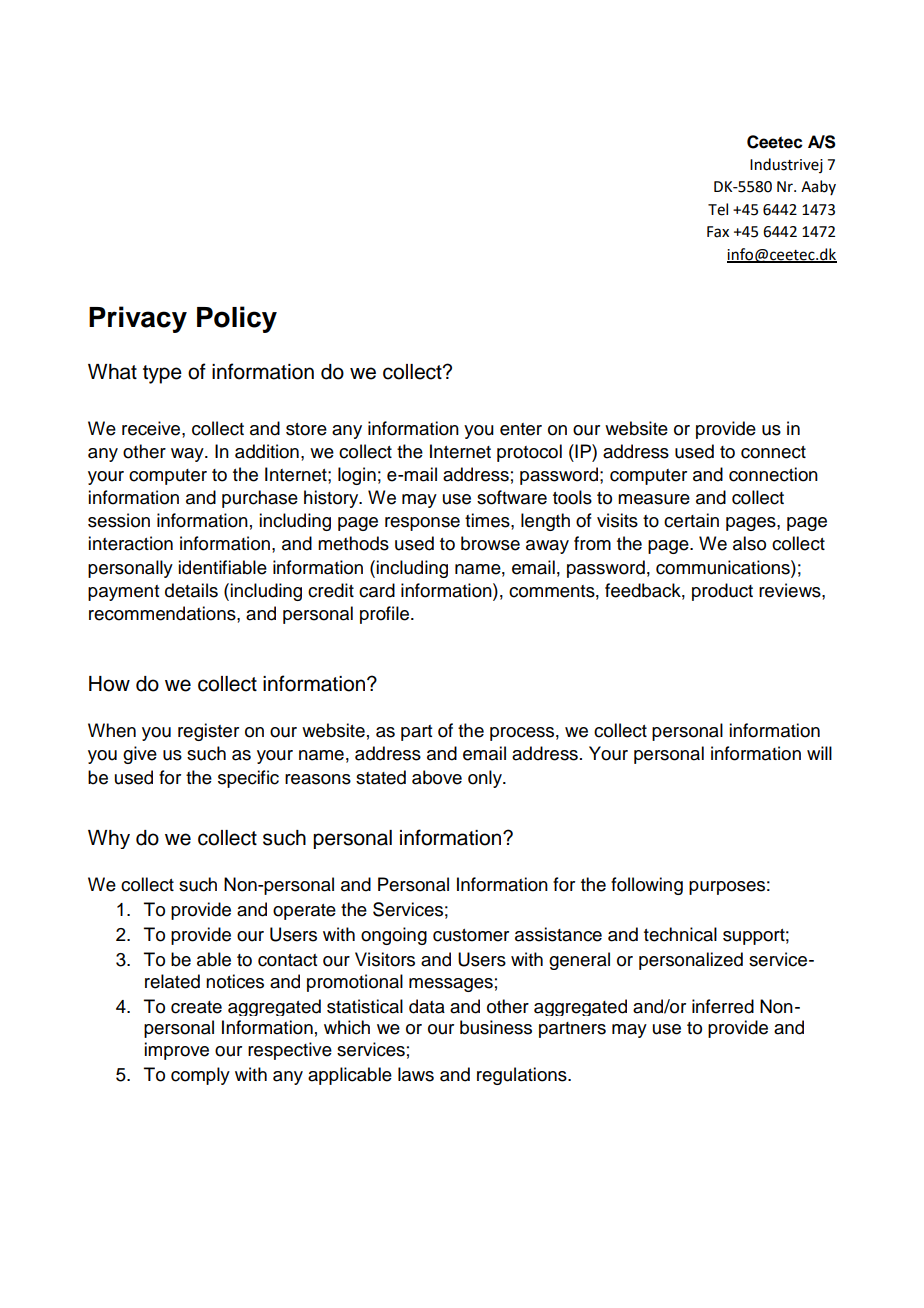 The height and width of the screenshot is (1308, 924). What do you see at coordinates (109, 839) in the screenshot?
I see `Why` at bounding box center [109, 839].
